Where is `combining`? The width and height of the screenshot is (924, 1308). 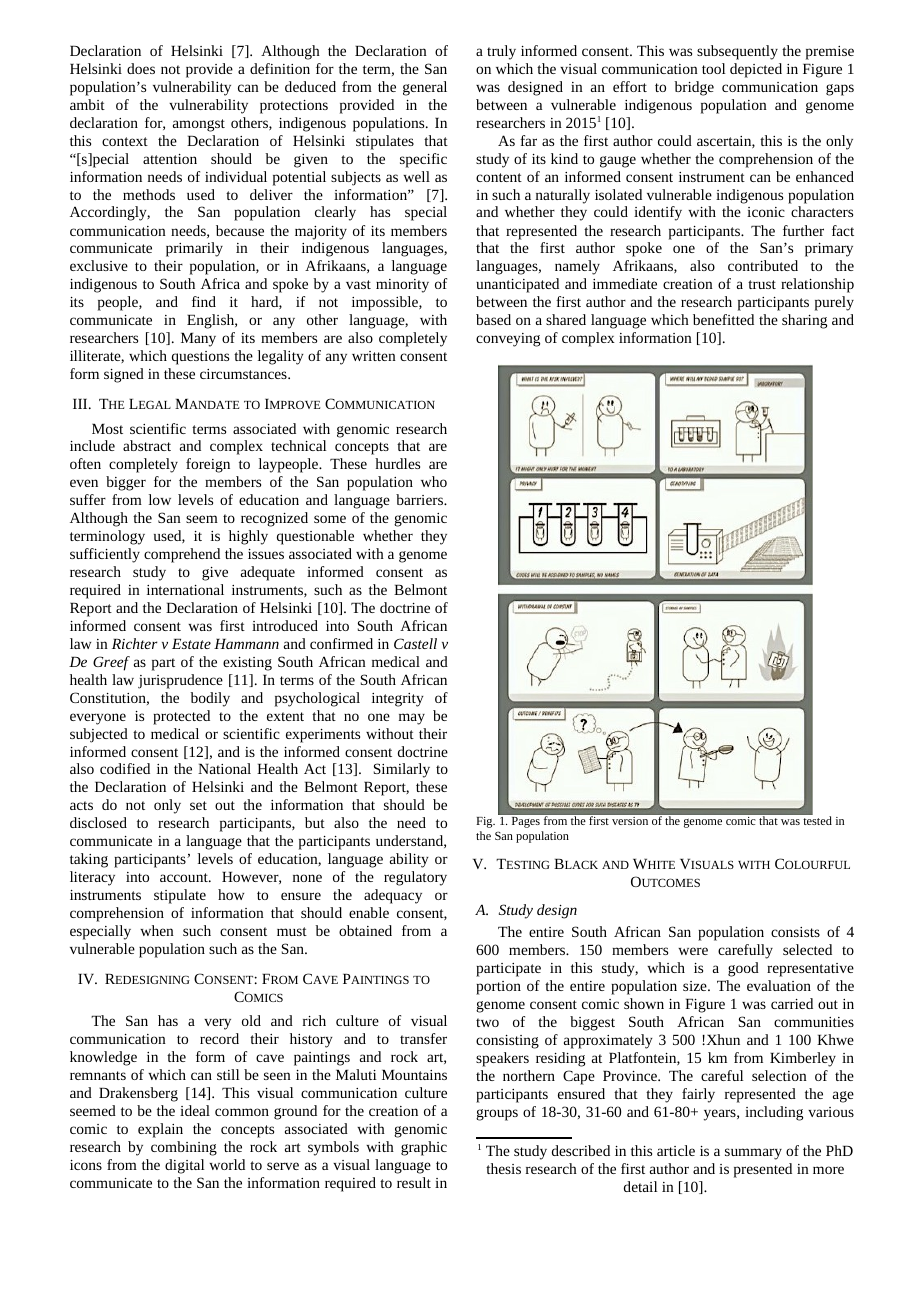
combining is located at coordinates (184, 1148).
